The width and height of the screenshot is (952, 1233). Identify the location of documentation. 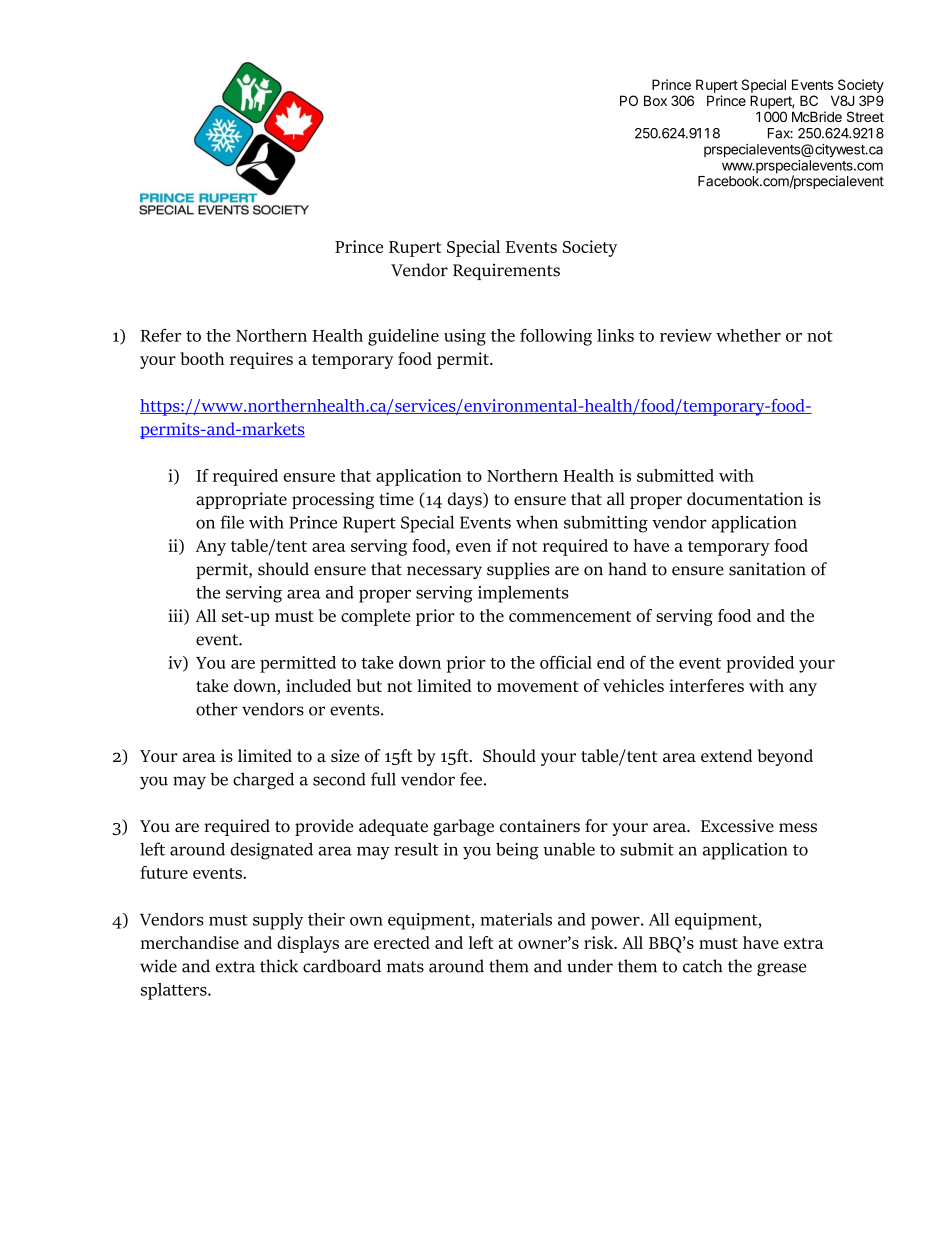
(745, 499).
